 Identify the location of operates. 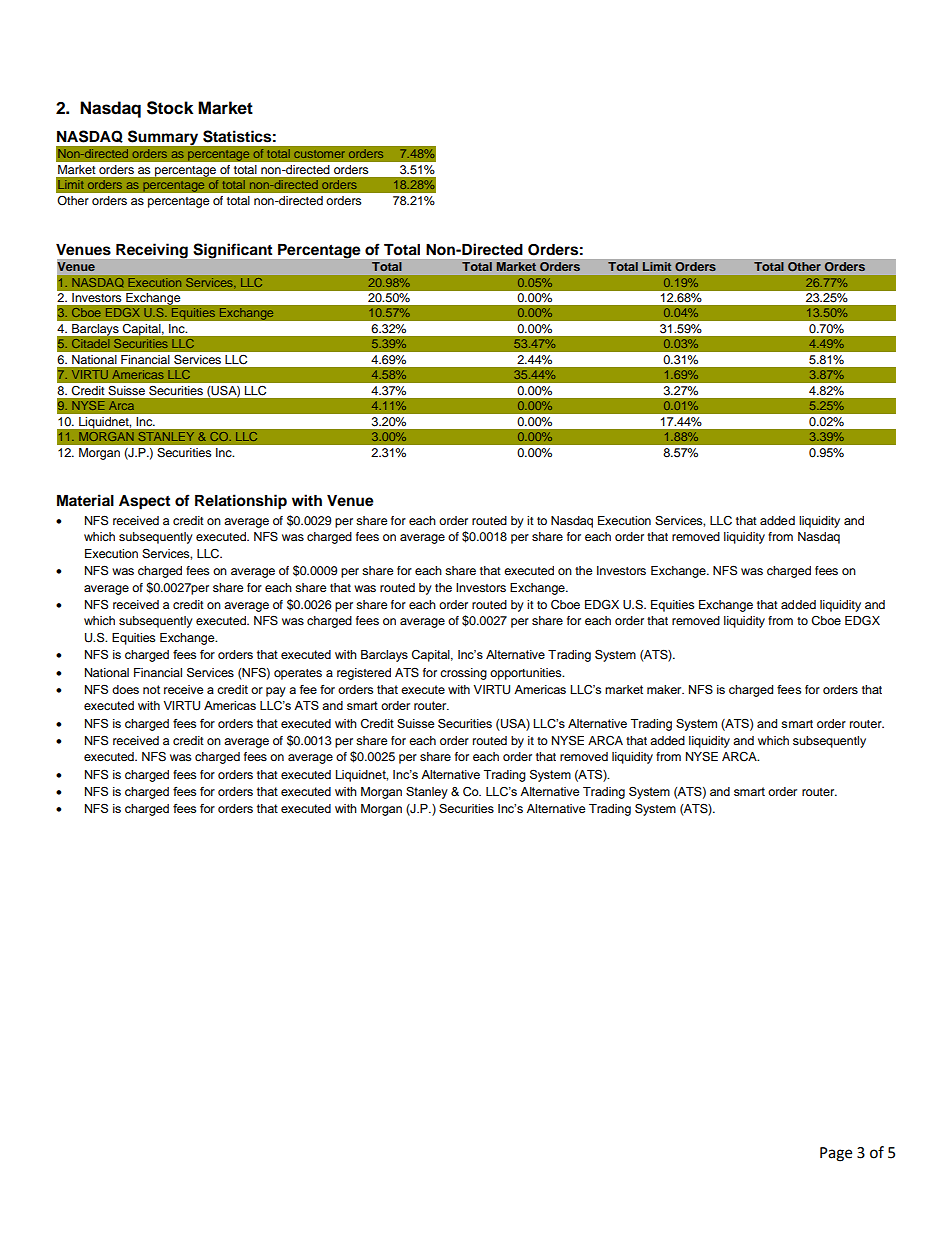
(298, 674).
